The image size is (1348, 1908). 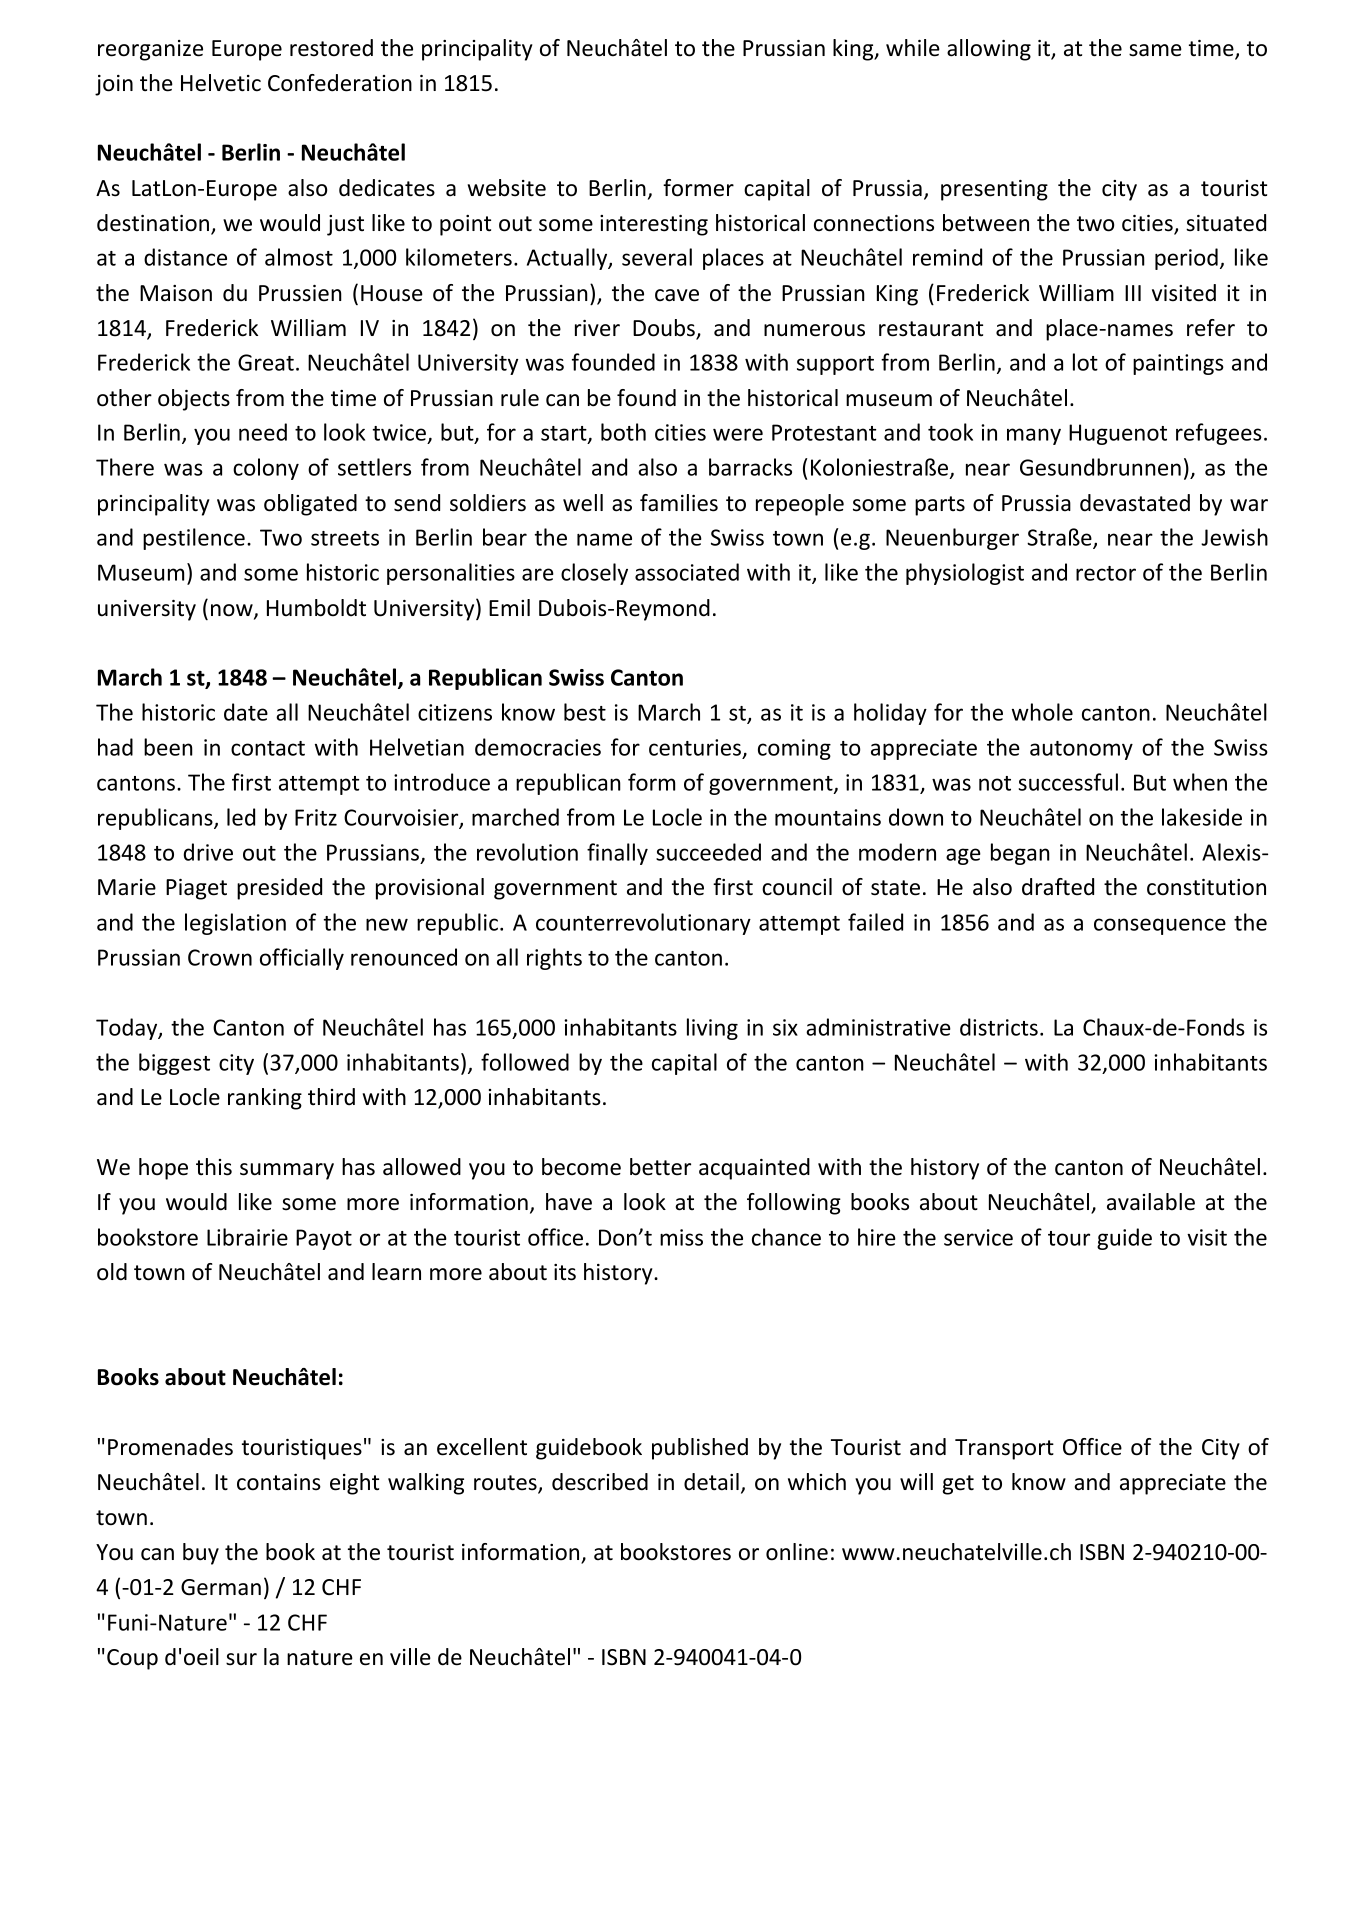 I want to click on succeeded, so click(x=708, y=852).
